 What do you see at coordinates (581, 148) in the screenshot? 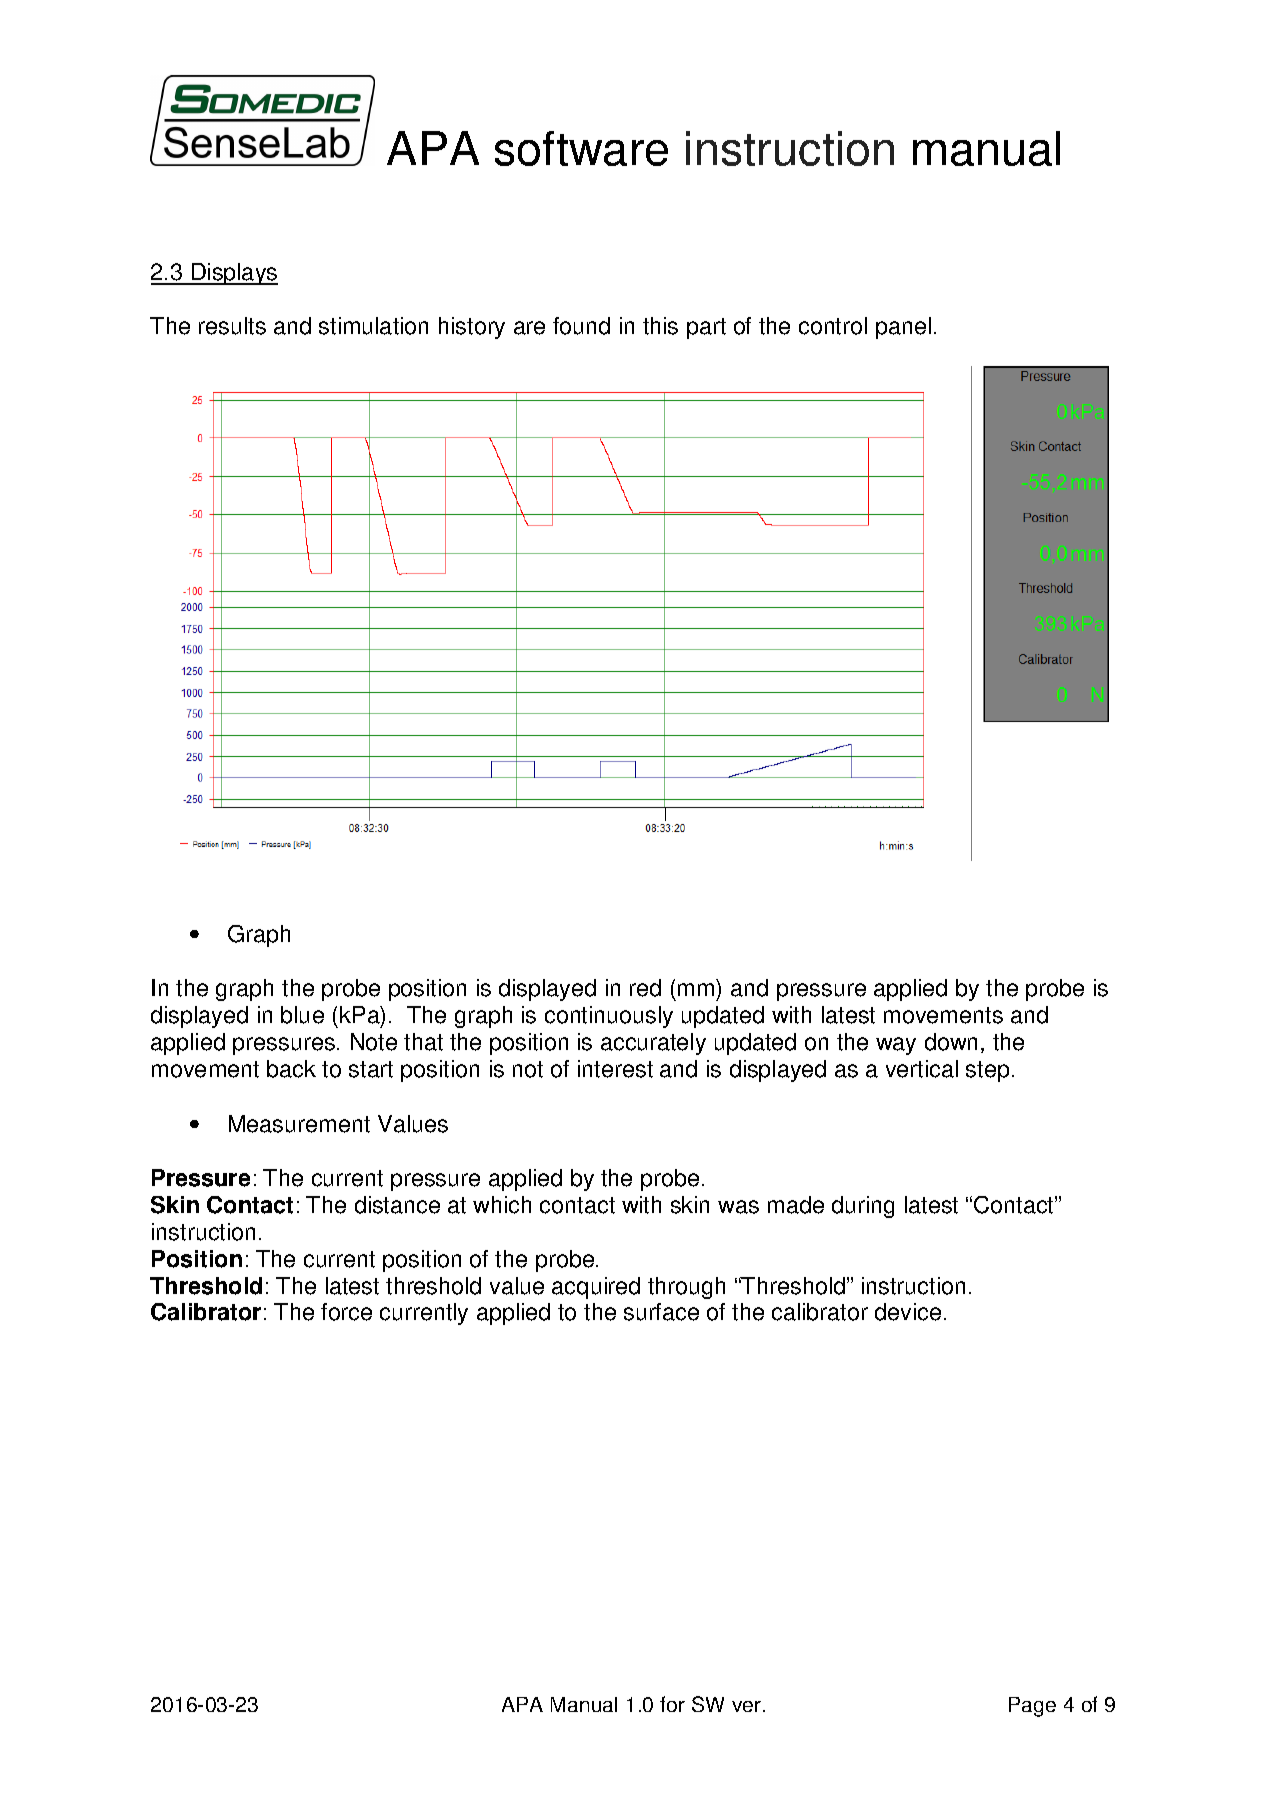
I see `software` at bounding box center [581, 148].
